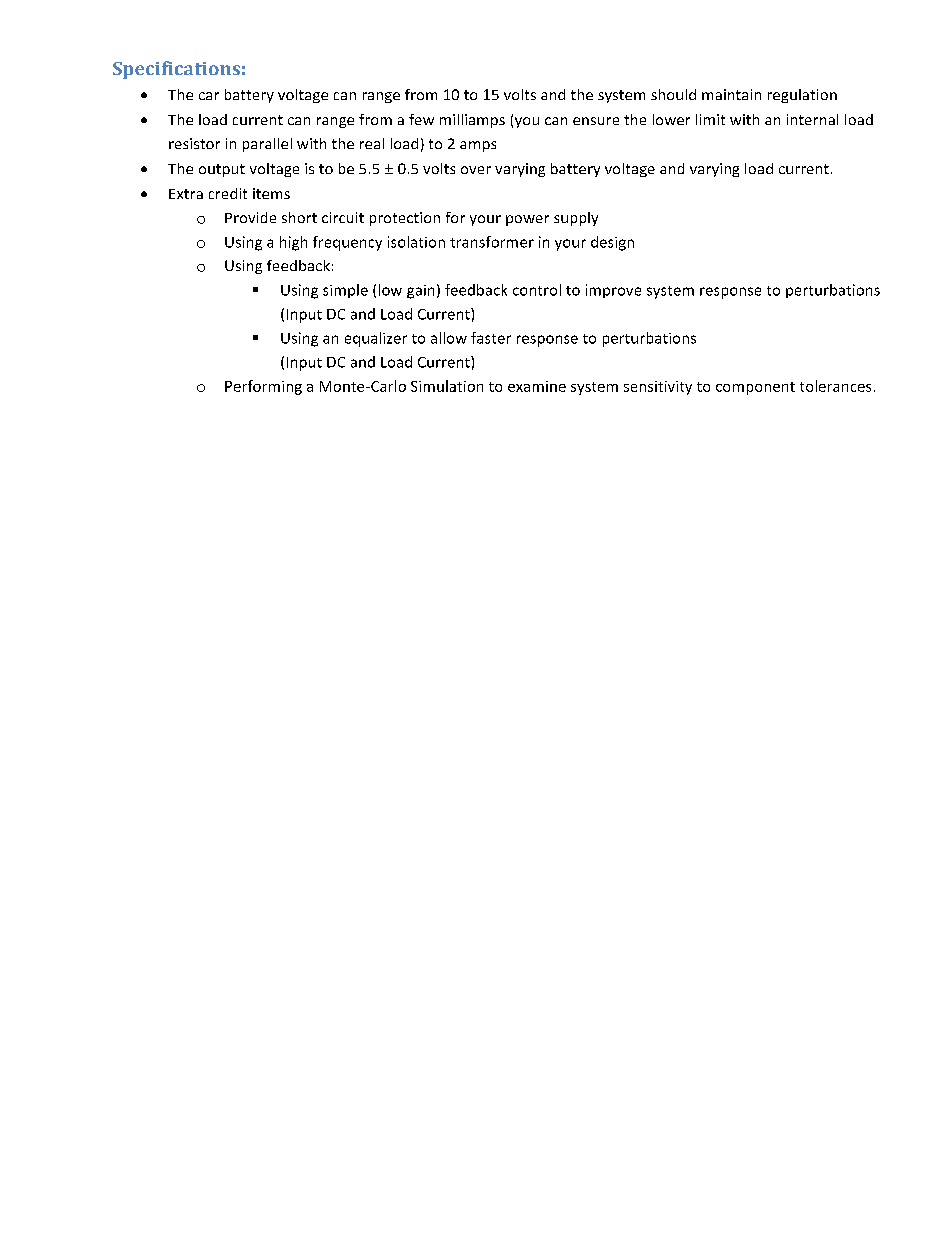 This screenshot has width=952, height=1233. What do you see at coordinates (537, 386) in the screenshot?
I see `examine` at bounding box center [537, 386].
